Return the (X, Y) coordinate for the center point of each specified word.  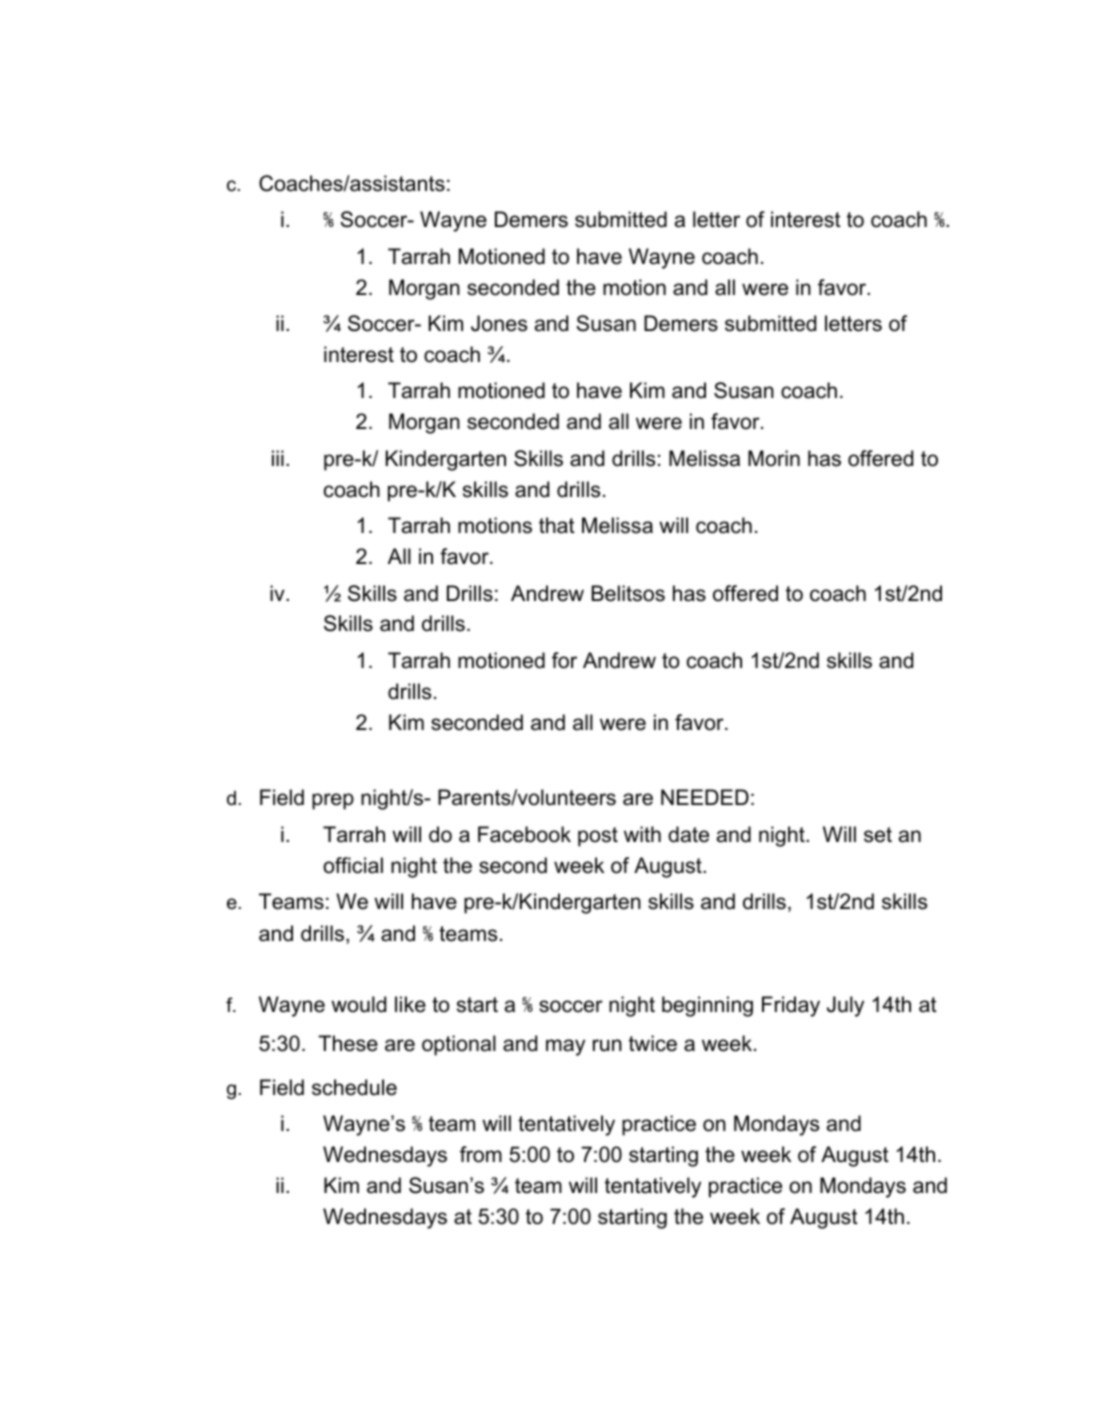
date (688, 834)
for (564, 660)
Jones (499, 323)
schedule (354, 1087)
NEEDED (705, 797)
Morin (774, 458)
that (557, 525)
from (481, 1154)
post (598, 837)
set (878, 835)
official (353, 865)
